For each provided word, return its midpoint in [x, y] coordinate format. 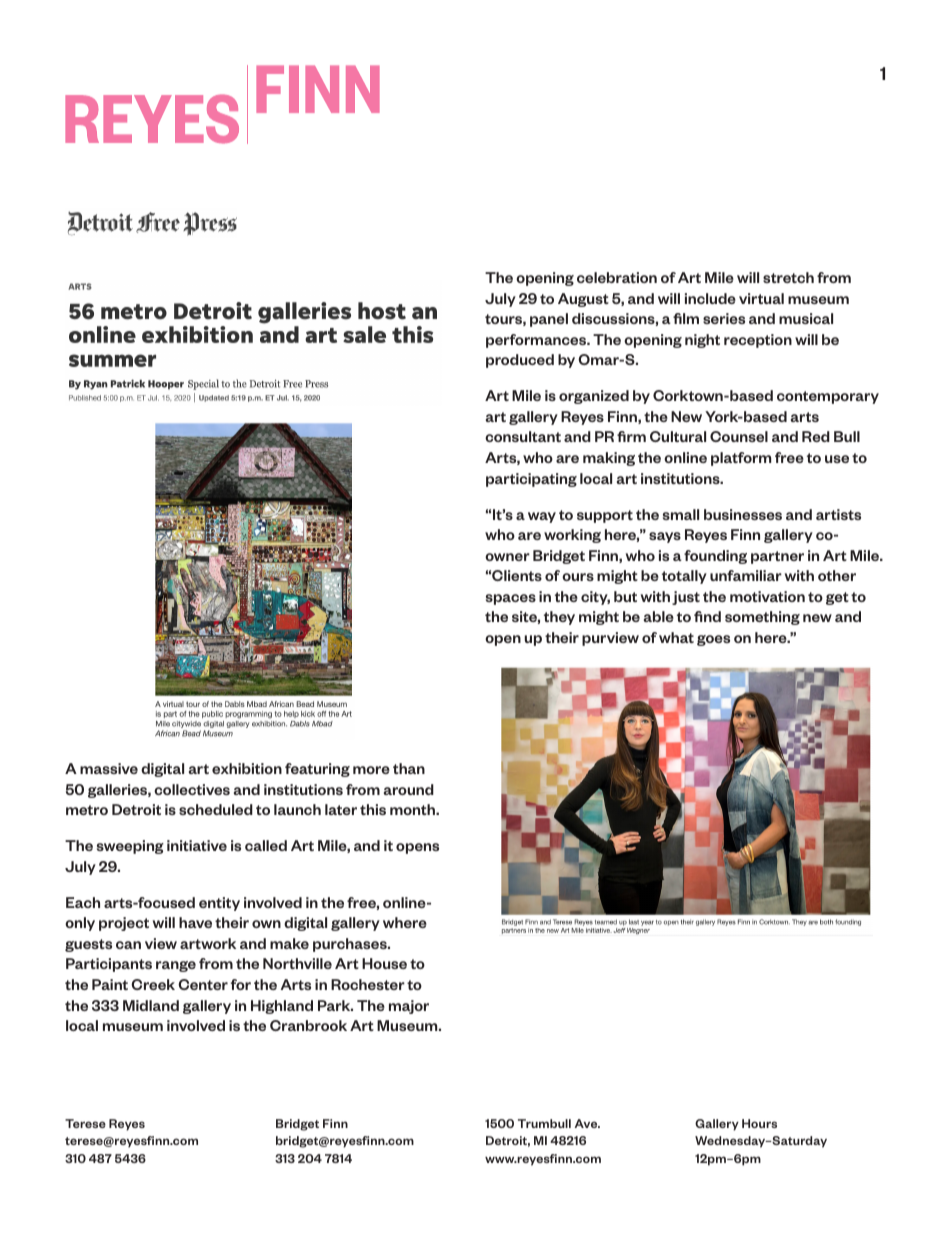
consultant [523, 436]
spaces [511, 599]
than [409, 768]
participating [531, 480]
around [409, 789]
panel [549, 320]
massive [109, 768]
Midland [151, 1005]
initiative [197, 845]
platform [741, 459]
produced [520, 361]
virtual [761, 298]
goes [713, 640]
